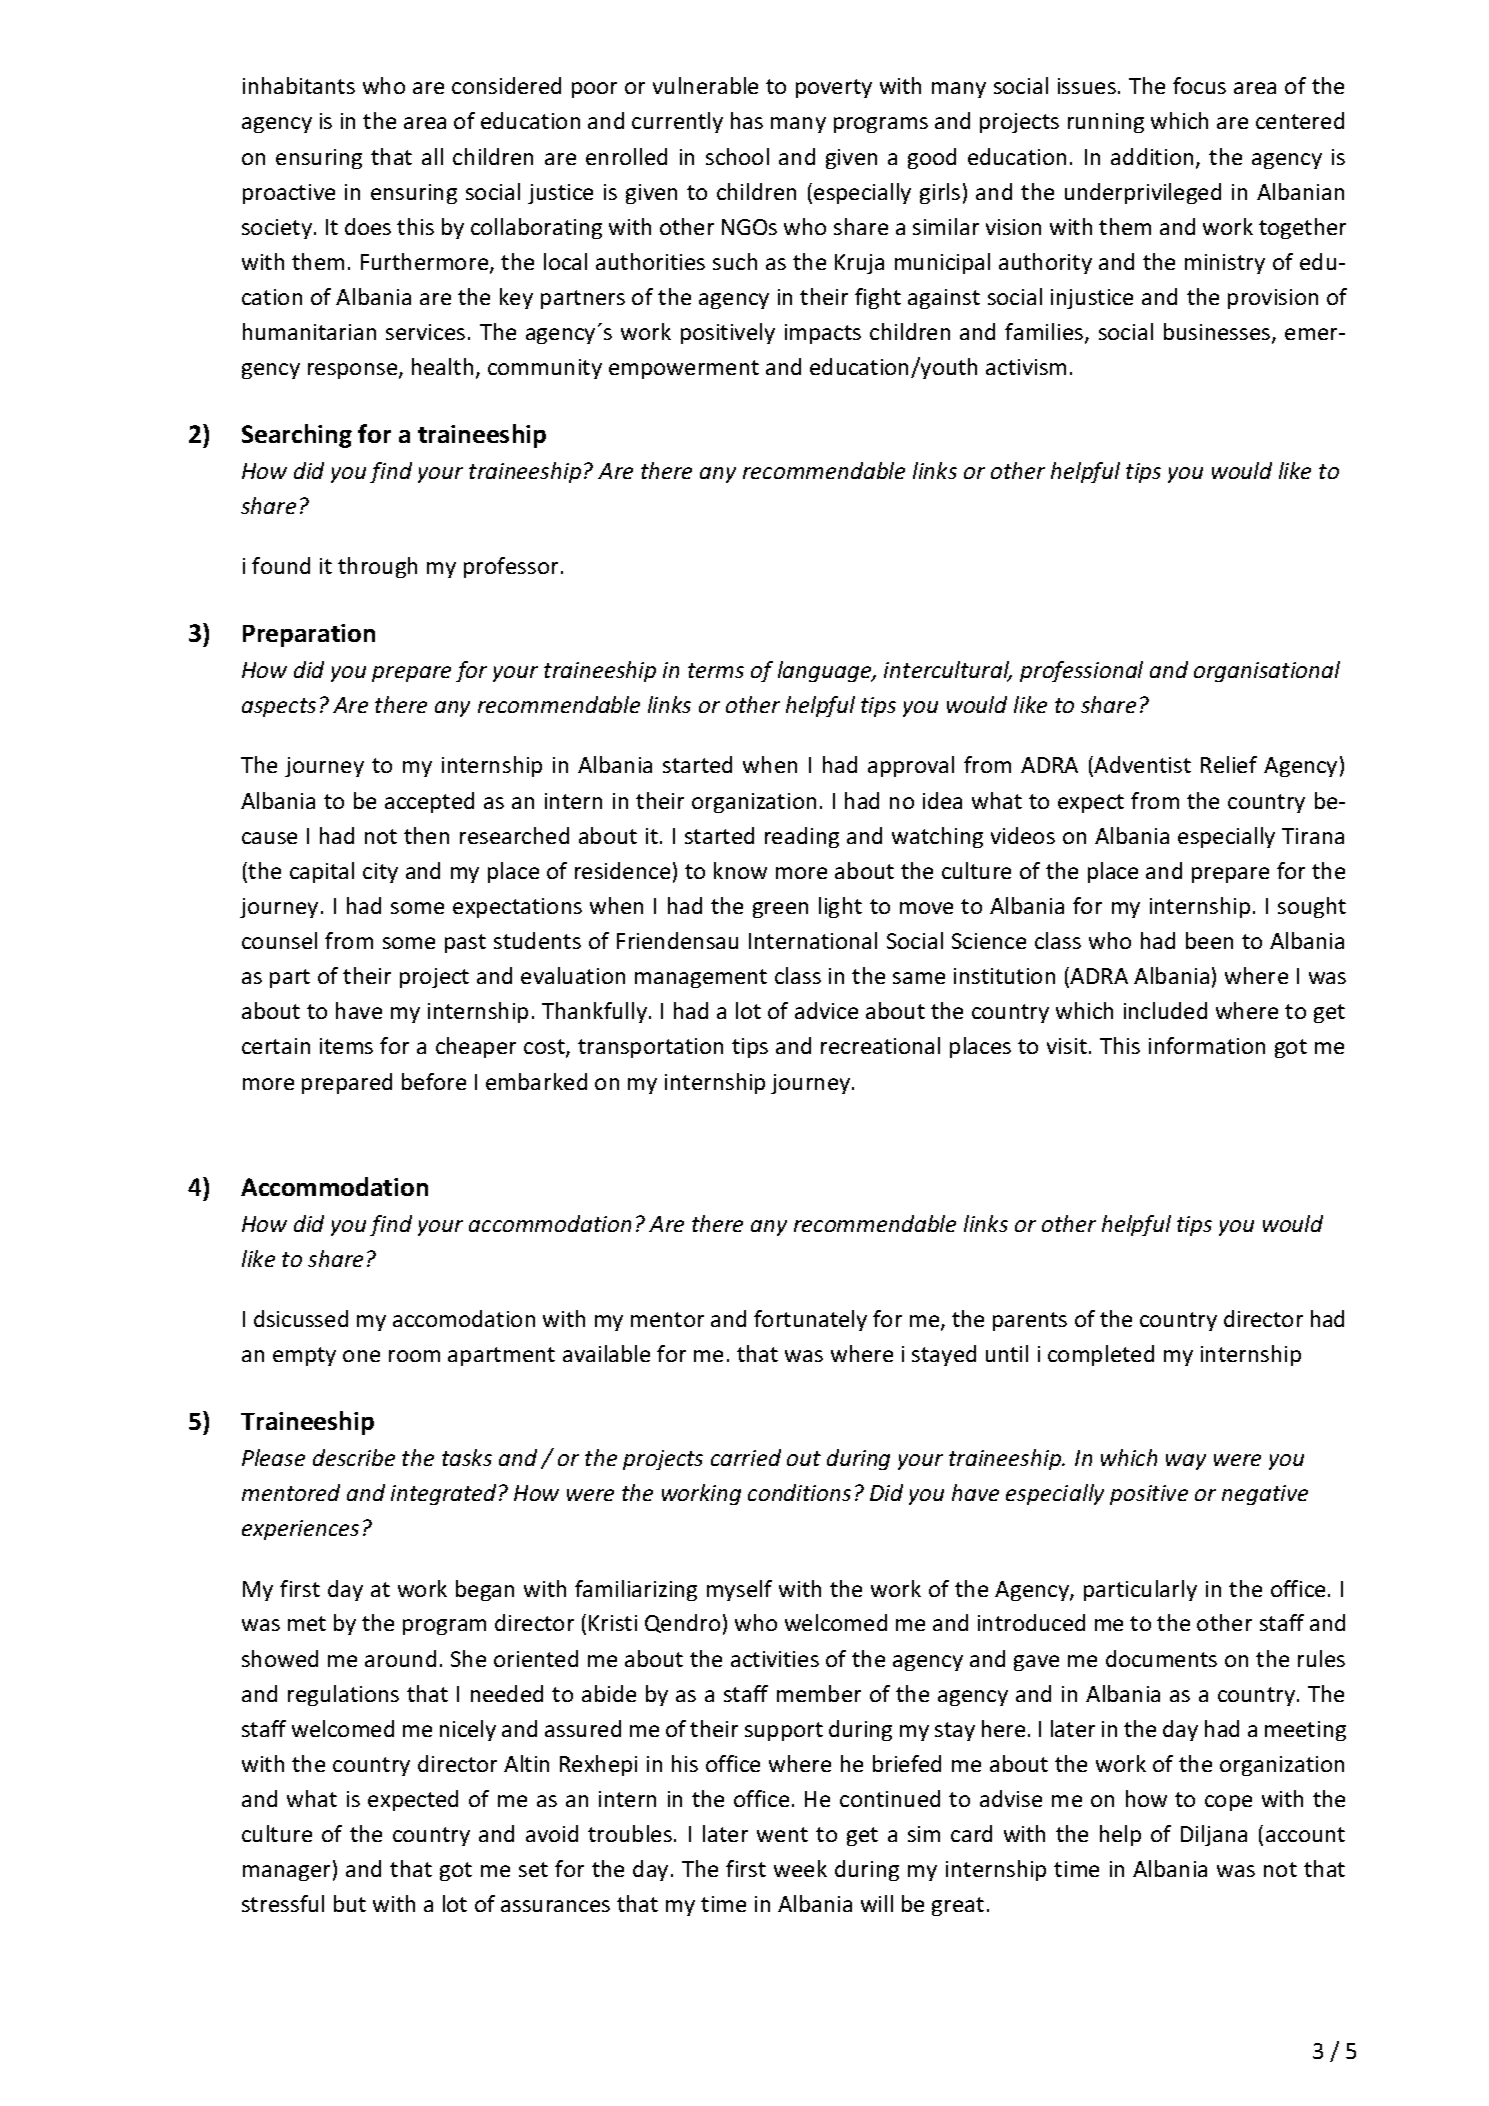  What do you see at coordinates (1152, 156) in the document?
I see `addition` at bounding box center [1152, 156].
